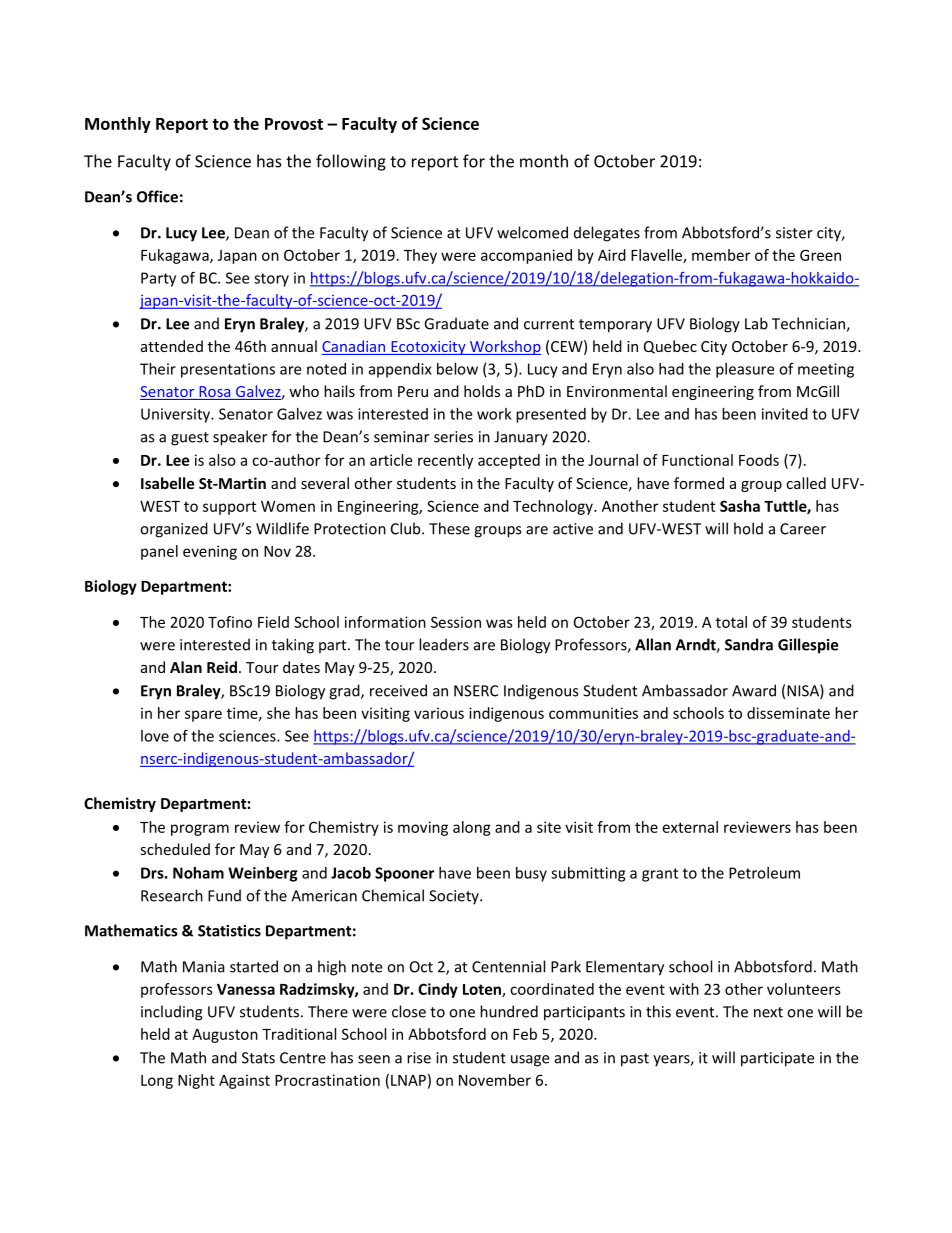  Describe the element at coordinates (457, 369) in the screenshot. I see `below` at that location.
